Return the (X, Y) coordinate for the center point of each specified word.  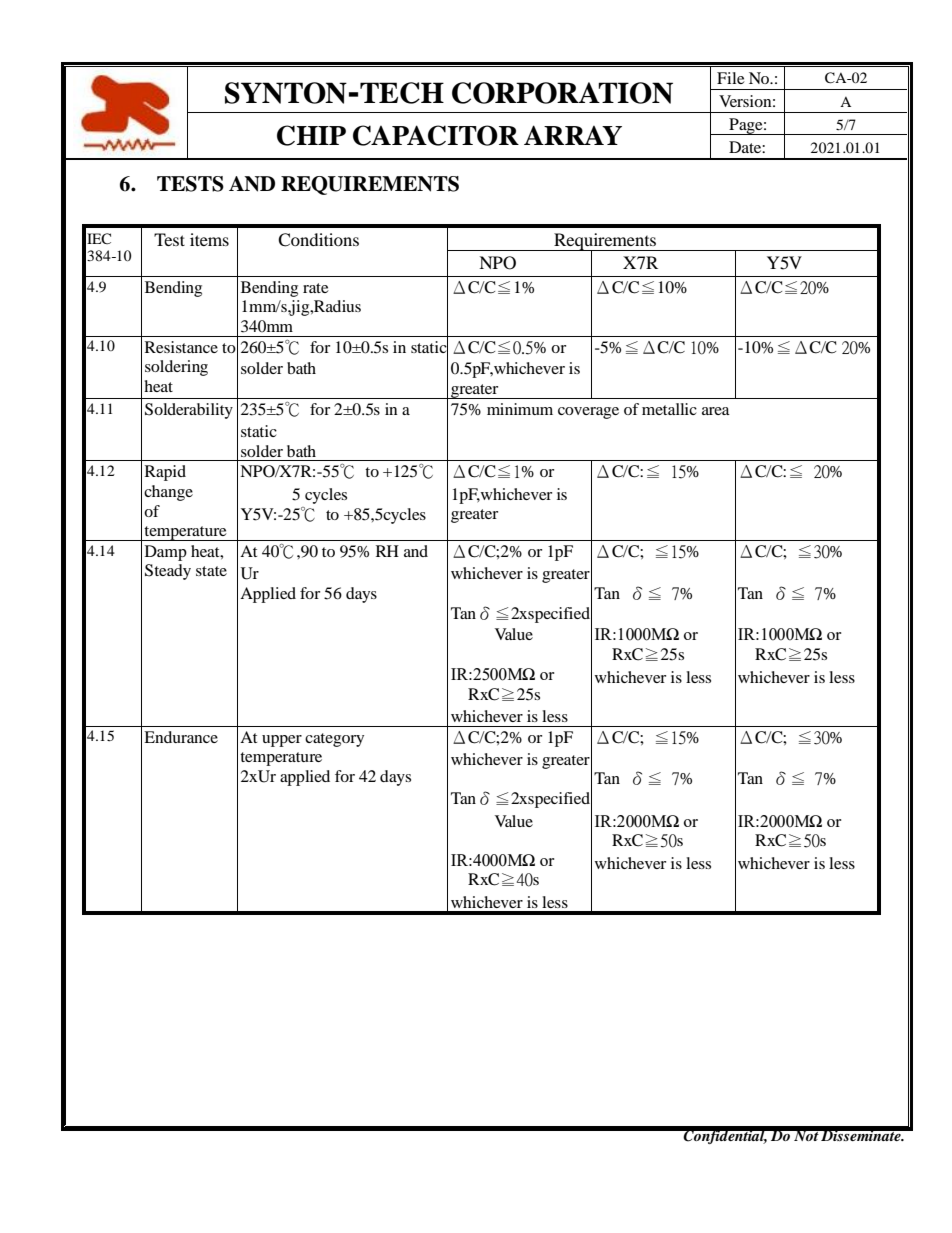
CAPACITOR (436, 135)
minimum (520, 409)
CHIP (311, 135)
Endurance (181, 737)
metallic (669, 409)
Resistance (181, 347)
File (731, 78)
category (334, 740)
